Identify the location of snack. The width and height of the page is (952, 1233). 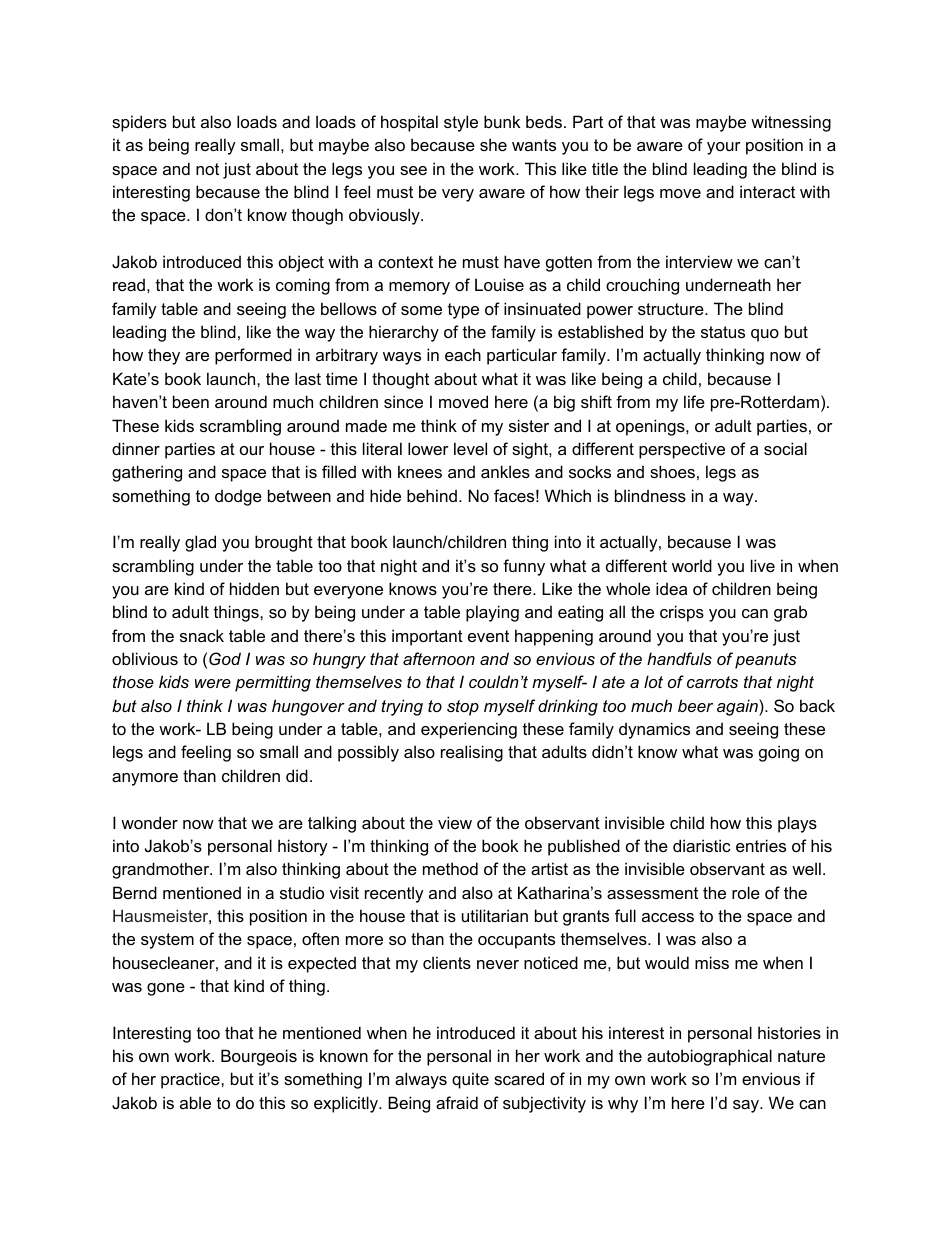
(202, 635).
